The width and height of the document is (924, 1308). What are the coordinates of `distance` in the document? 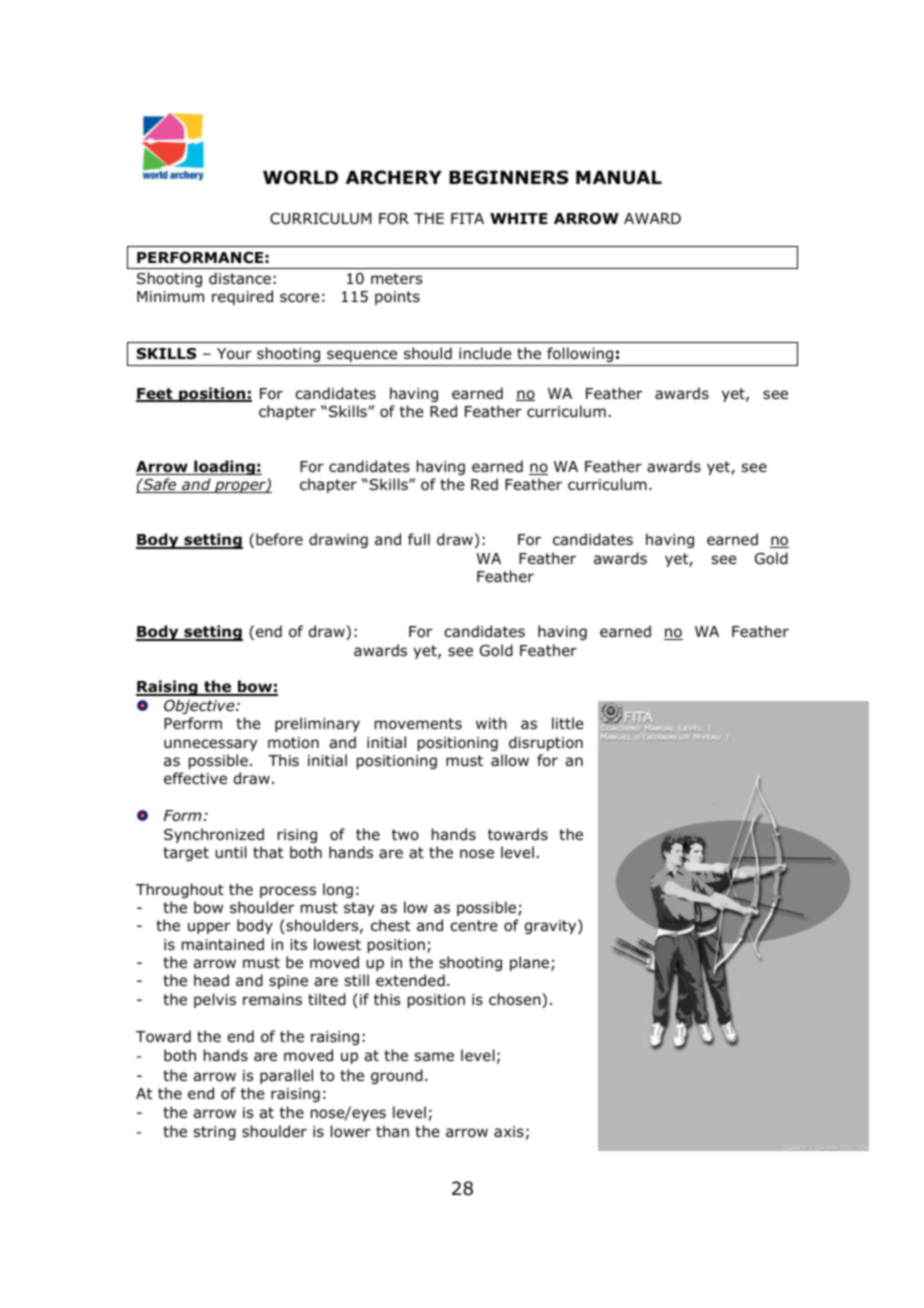 It's located at (240, 278).
